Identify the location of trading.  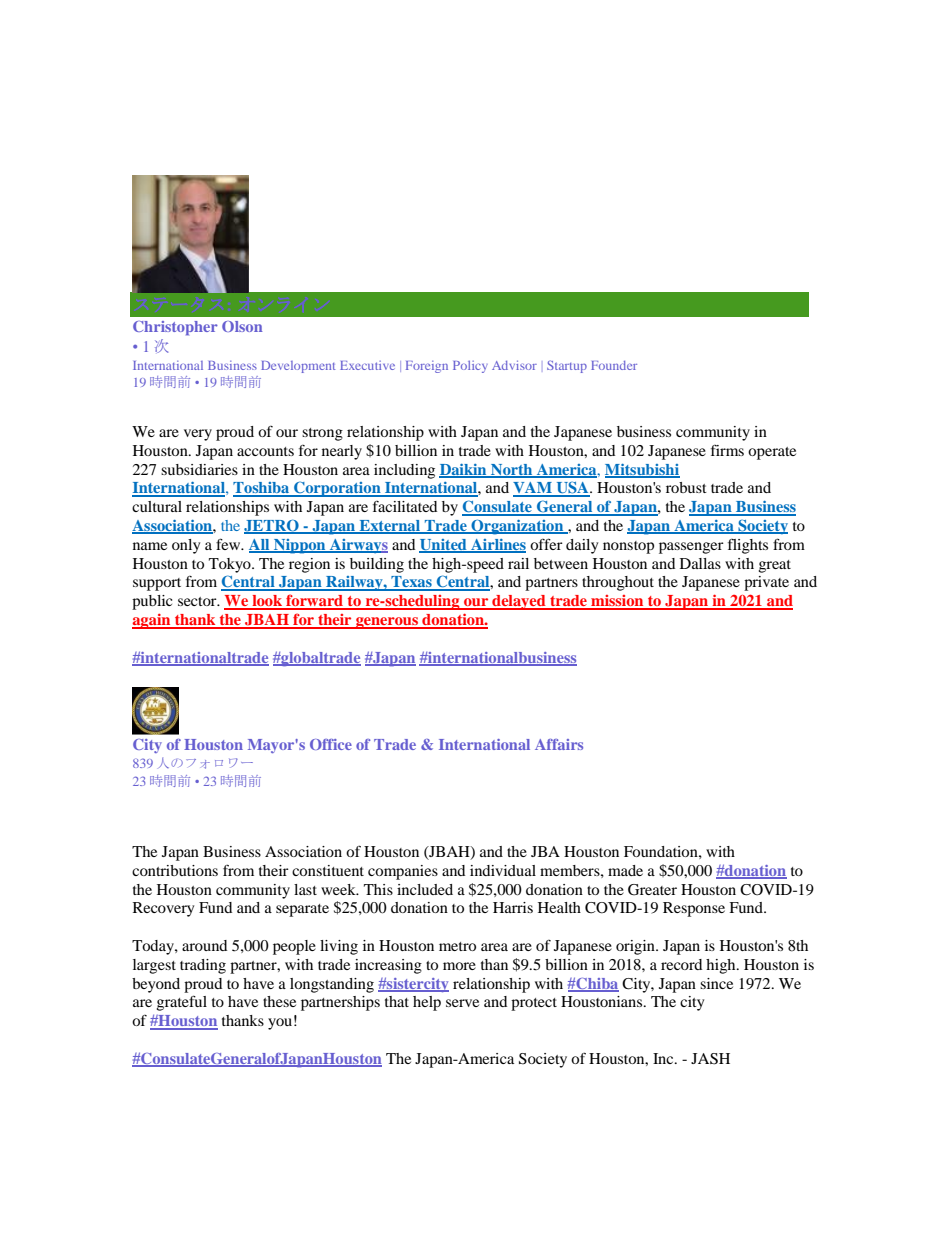
(203, 966).
